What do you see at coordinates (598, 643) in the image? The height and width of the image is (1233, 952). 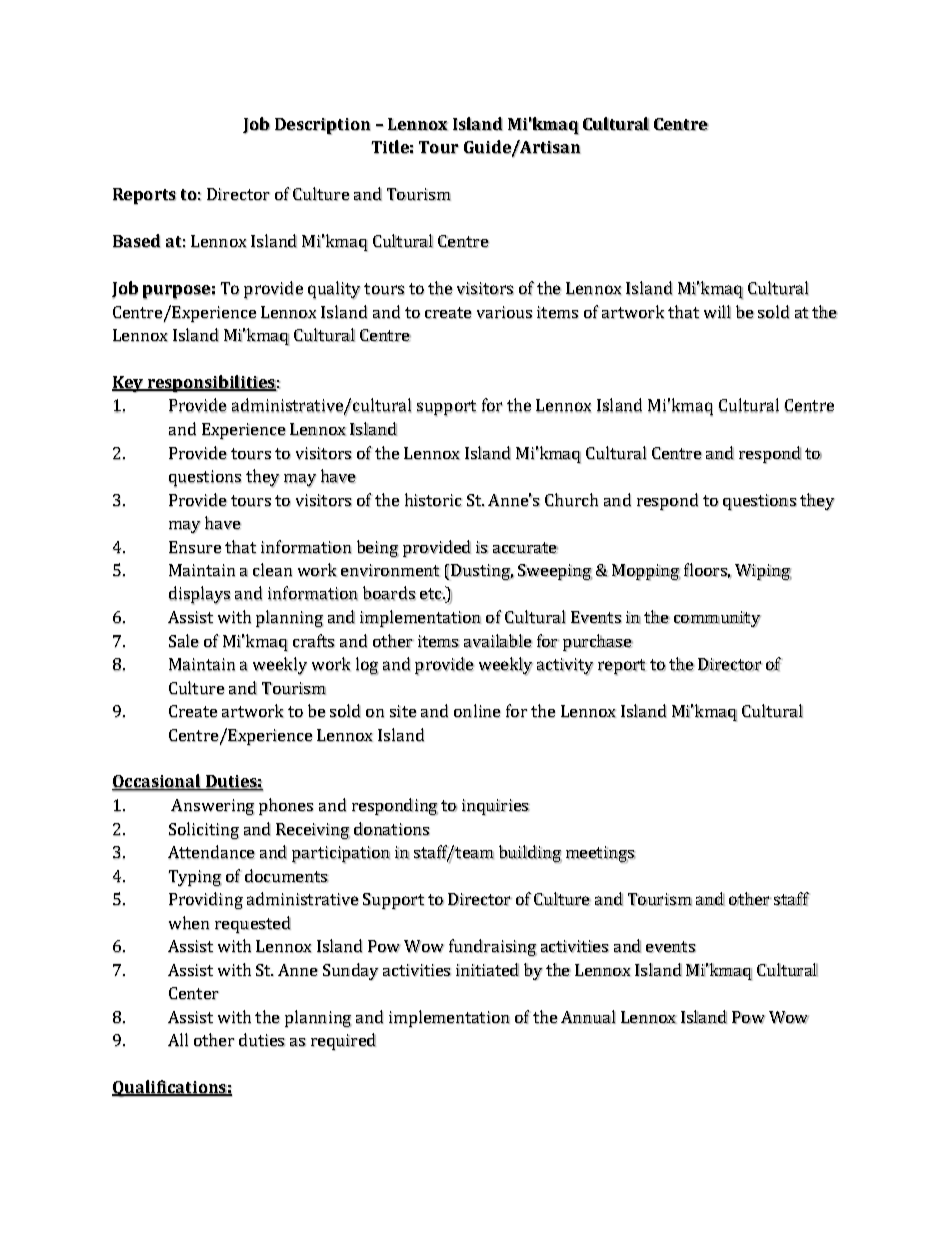 I see `purchase` at bounding box center [598, 643].
